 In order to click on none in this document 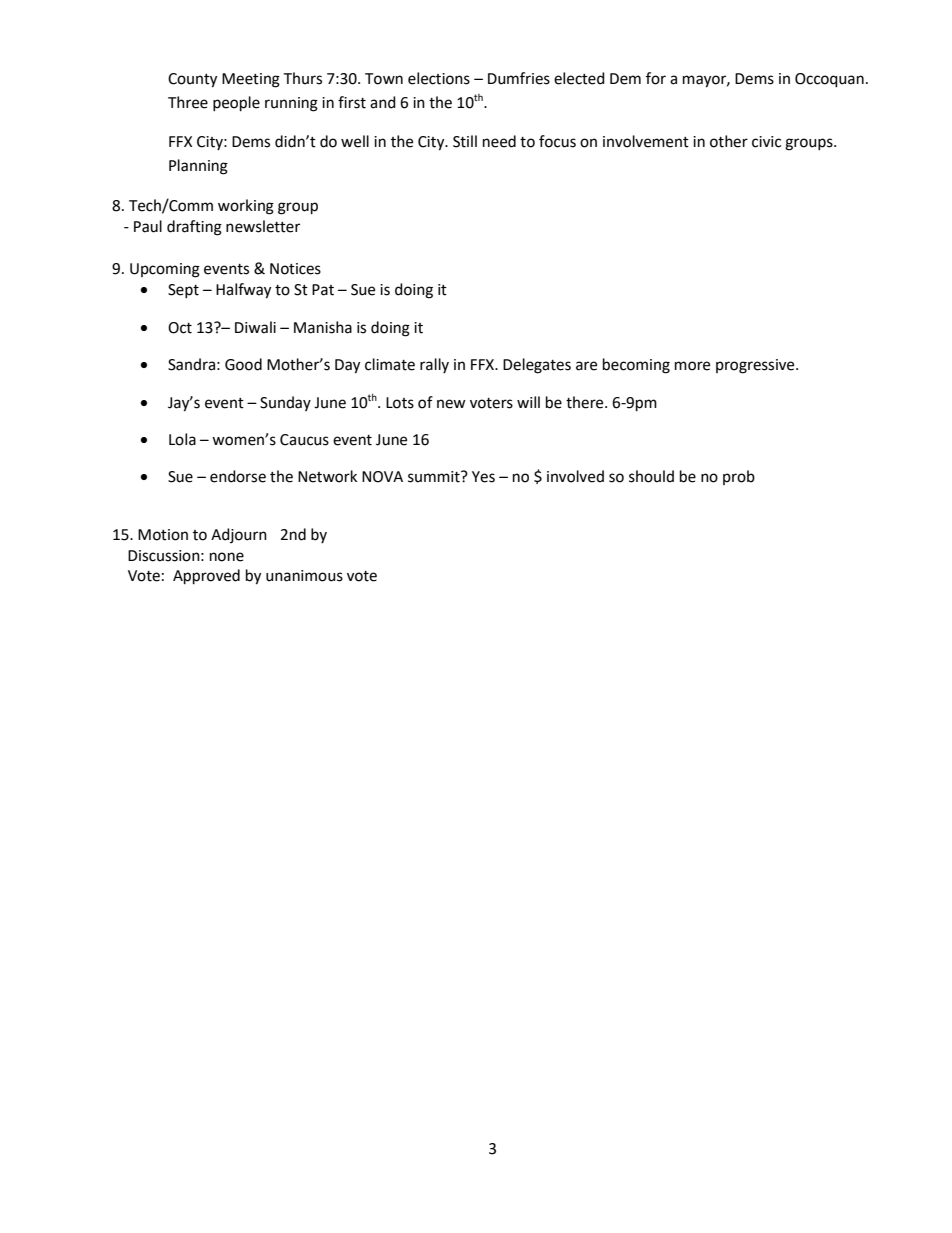, I will do `click(227, 557)`.
